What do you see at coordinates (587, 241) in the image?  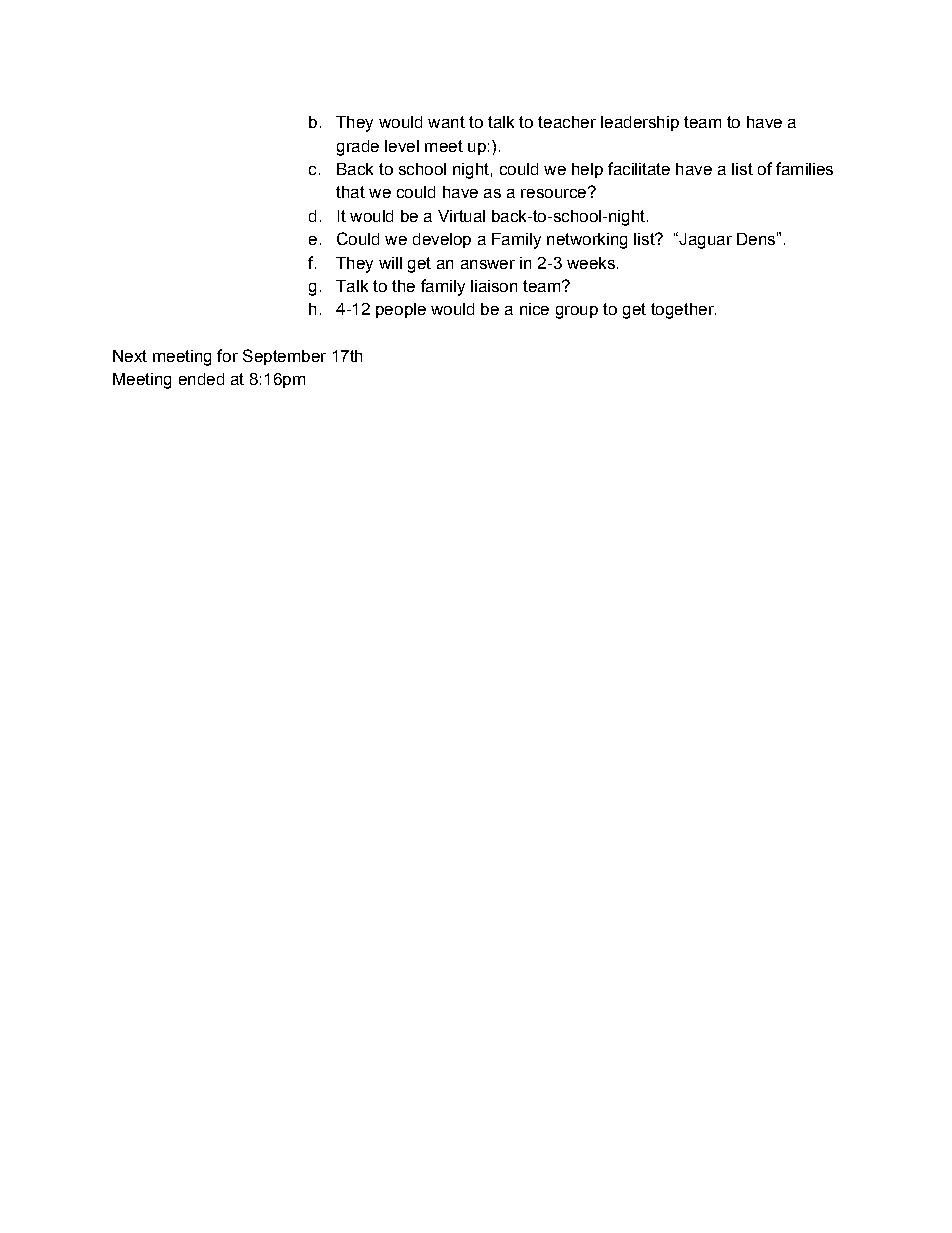 I see `networking` at bounding box center [587, 241].
